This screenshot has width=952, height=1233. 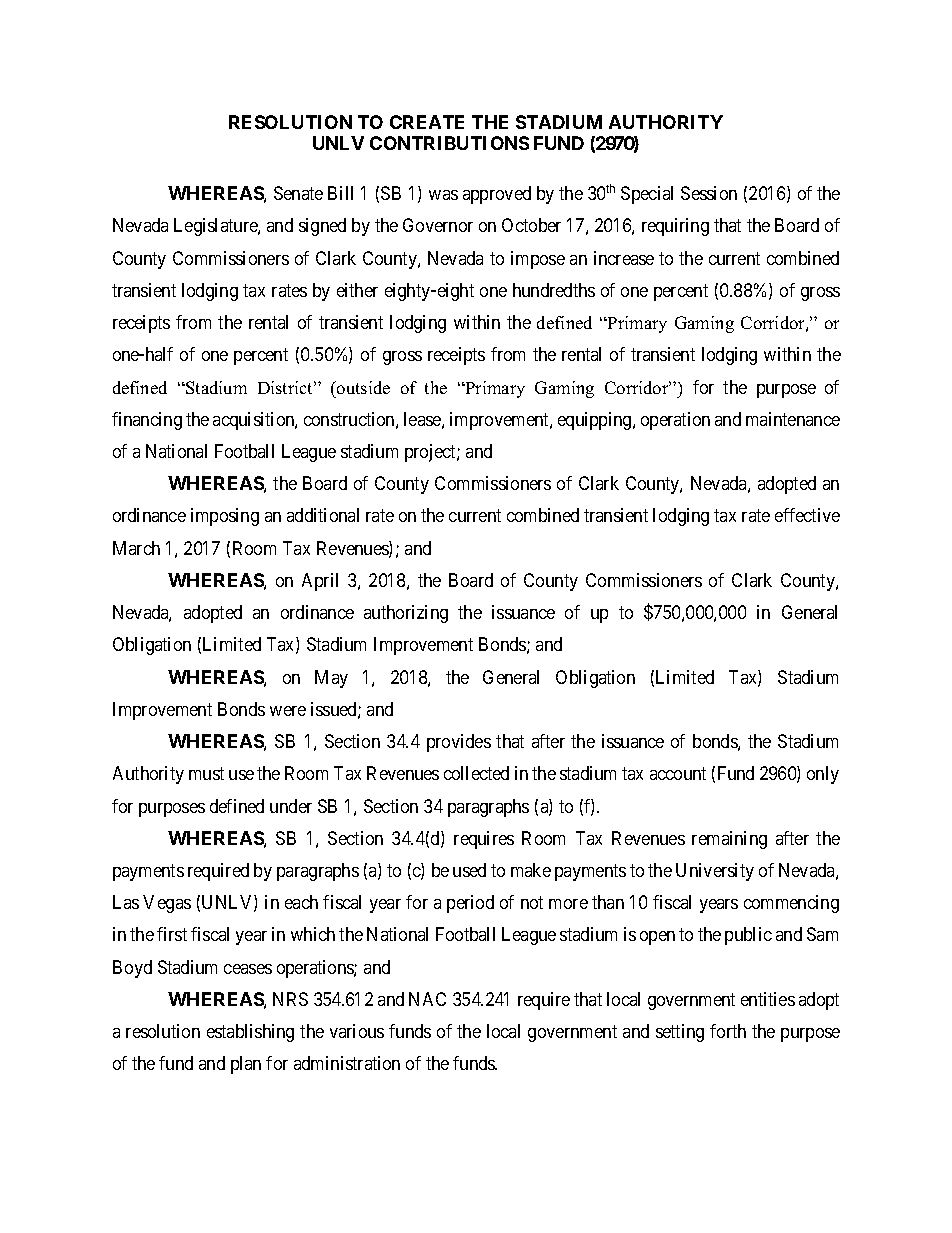 What do you see at coordinates (449, 143) in the screenshot?
I see `CONTRIBUTIONS` at bounding box center [449, 143].
